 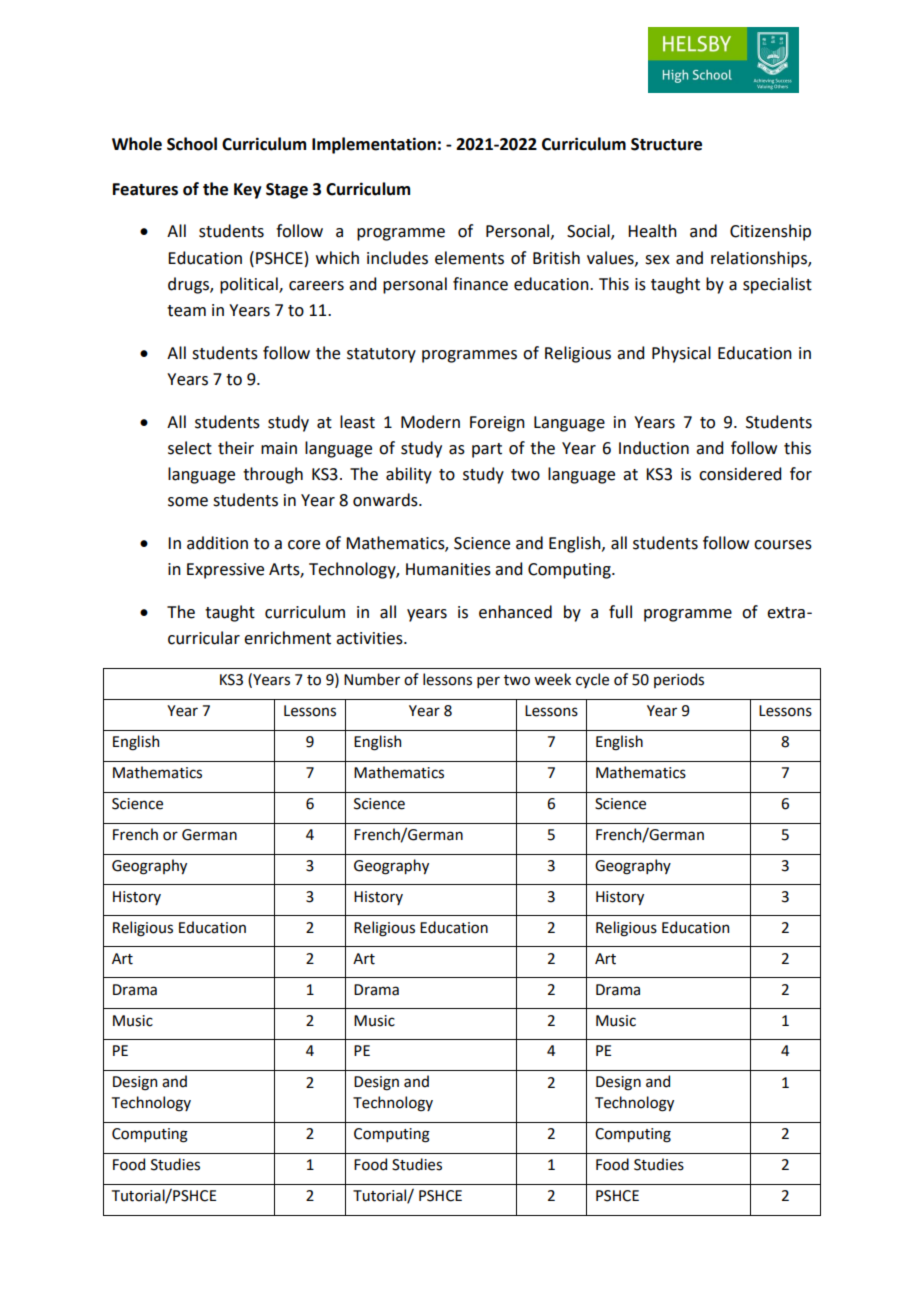 I want to click on periods, so click(x=679, y=680).
